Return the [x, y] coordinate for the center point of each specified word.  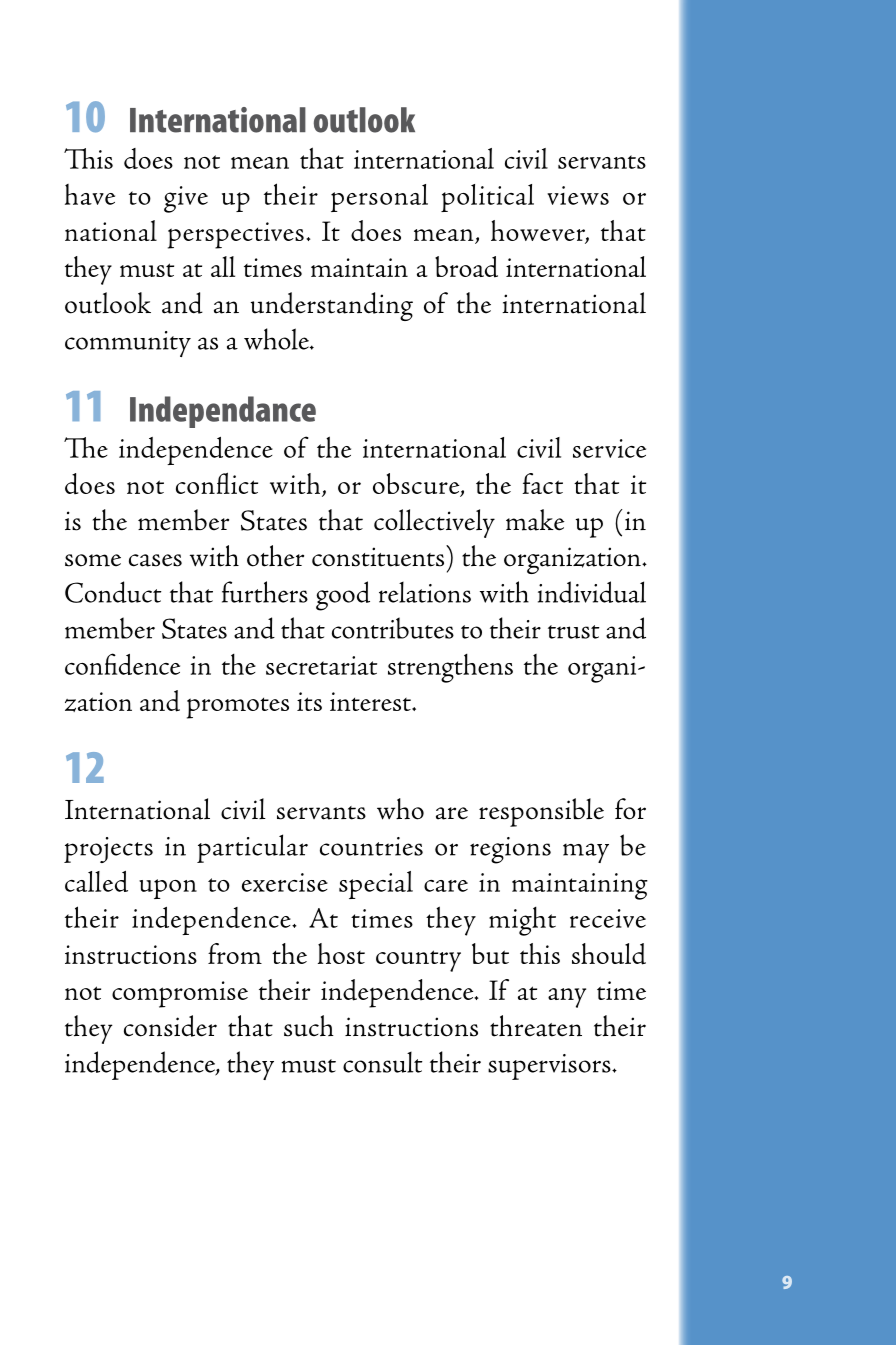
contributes [393, 628]
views [578, 195]
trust [574, 632]
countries [371, 846]
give [186, 199]
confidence [122, 664]
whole [277, 339]
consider [170, 1026]
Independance [223, 412]
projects [108, 850]
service [609, 448]
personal [379, 198]
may [586, 853]
